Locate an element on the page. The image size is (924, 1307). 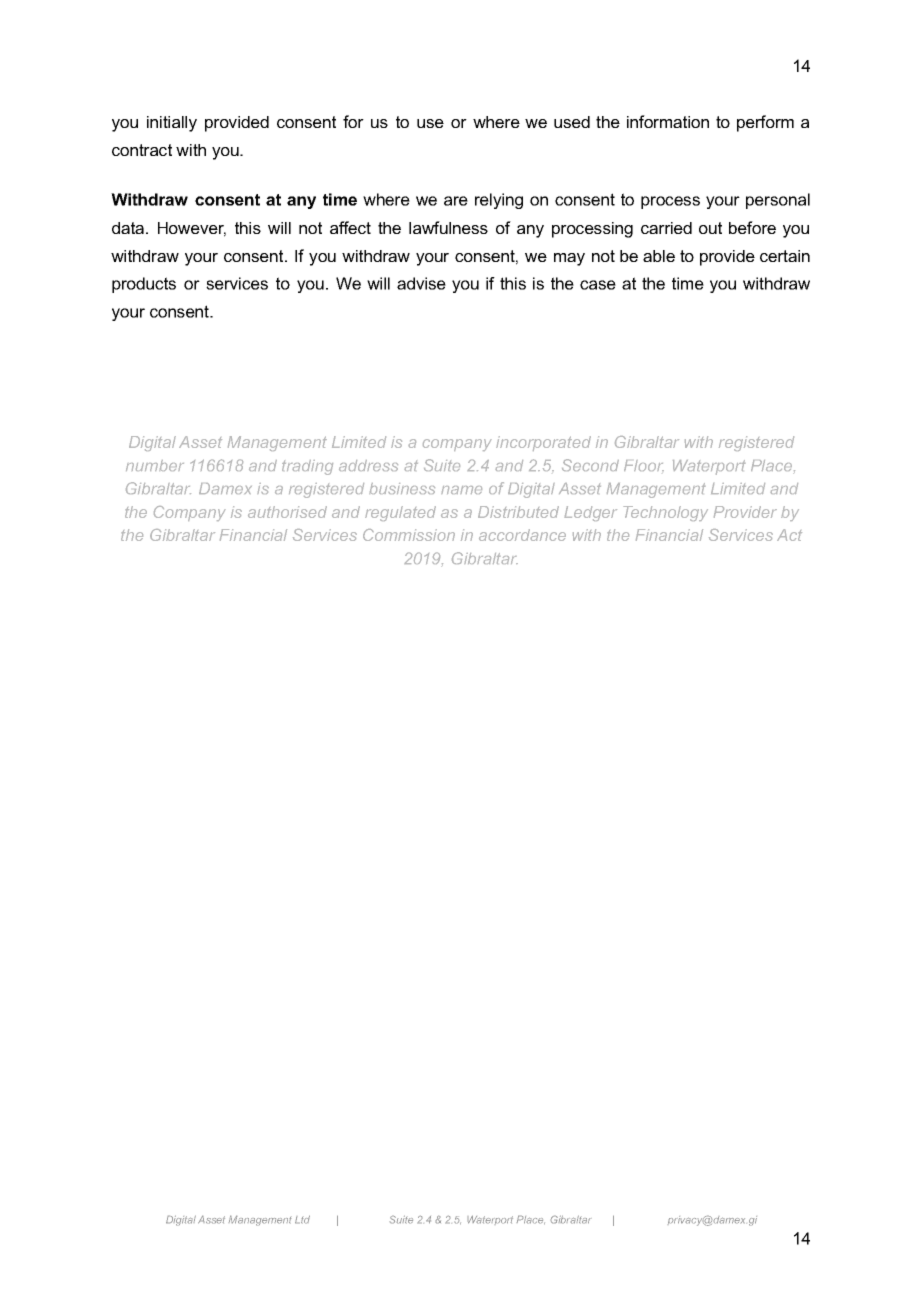
name is located at coordinates (461, 490).
